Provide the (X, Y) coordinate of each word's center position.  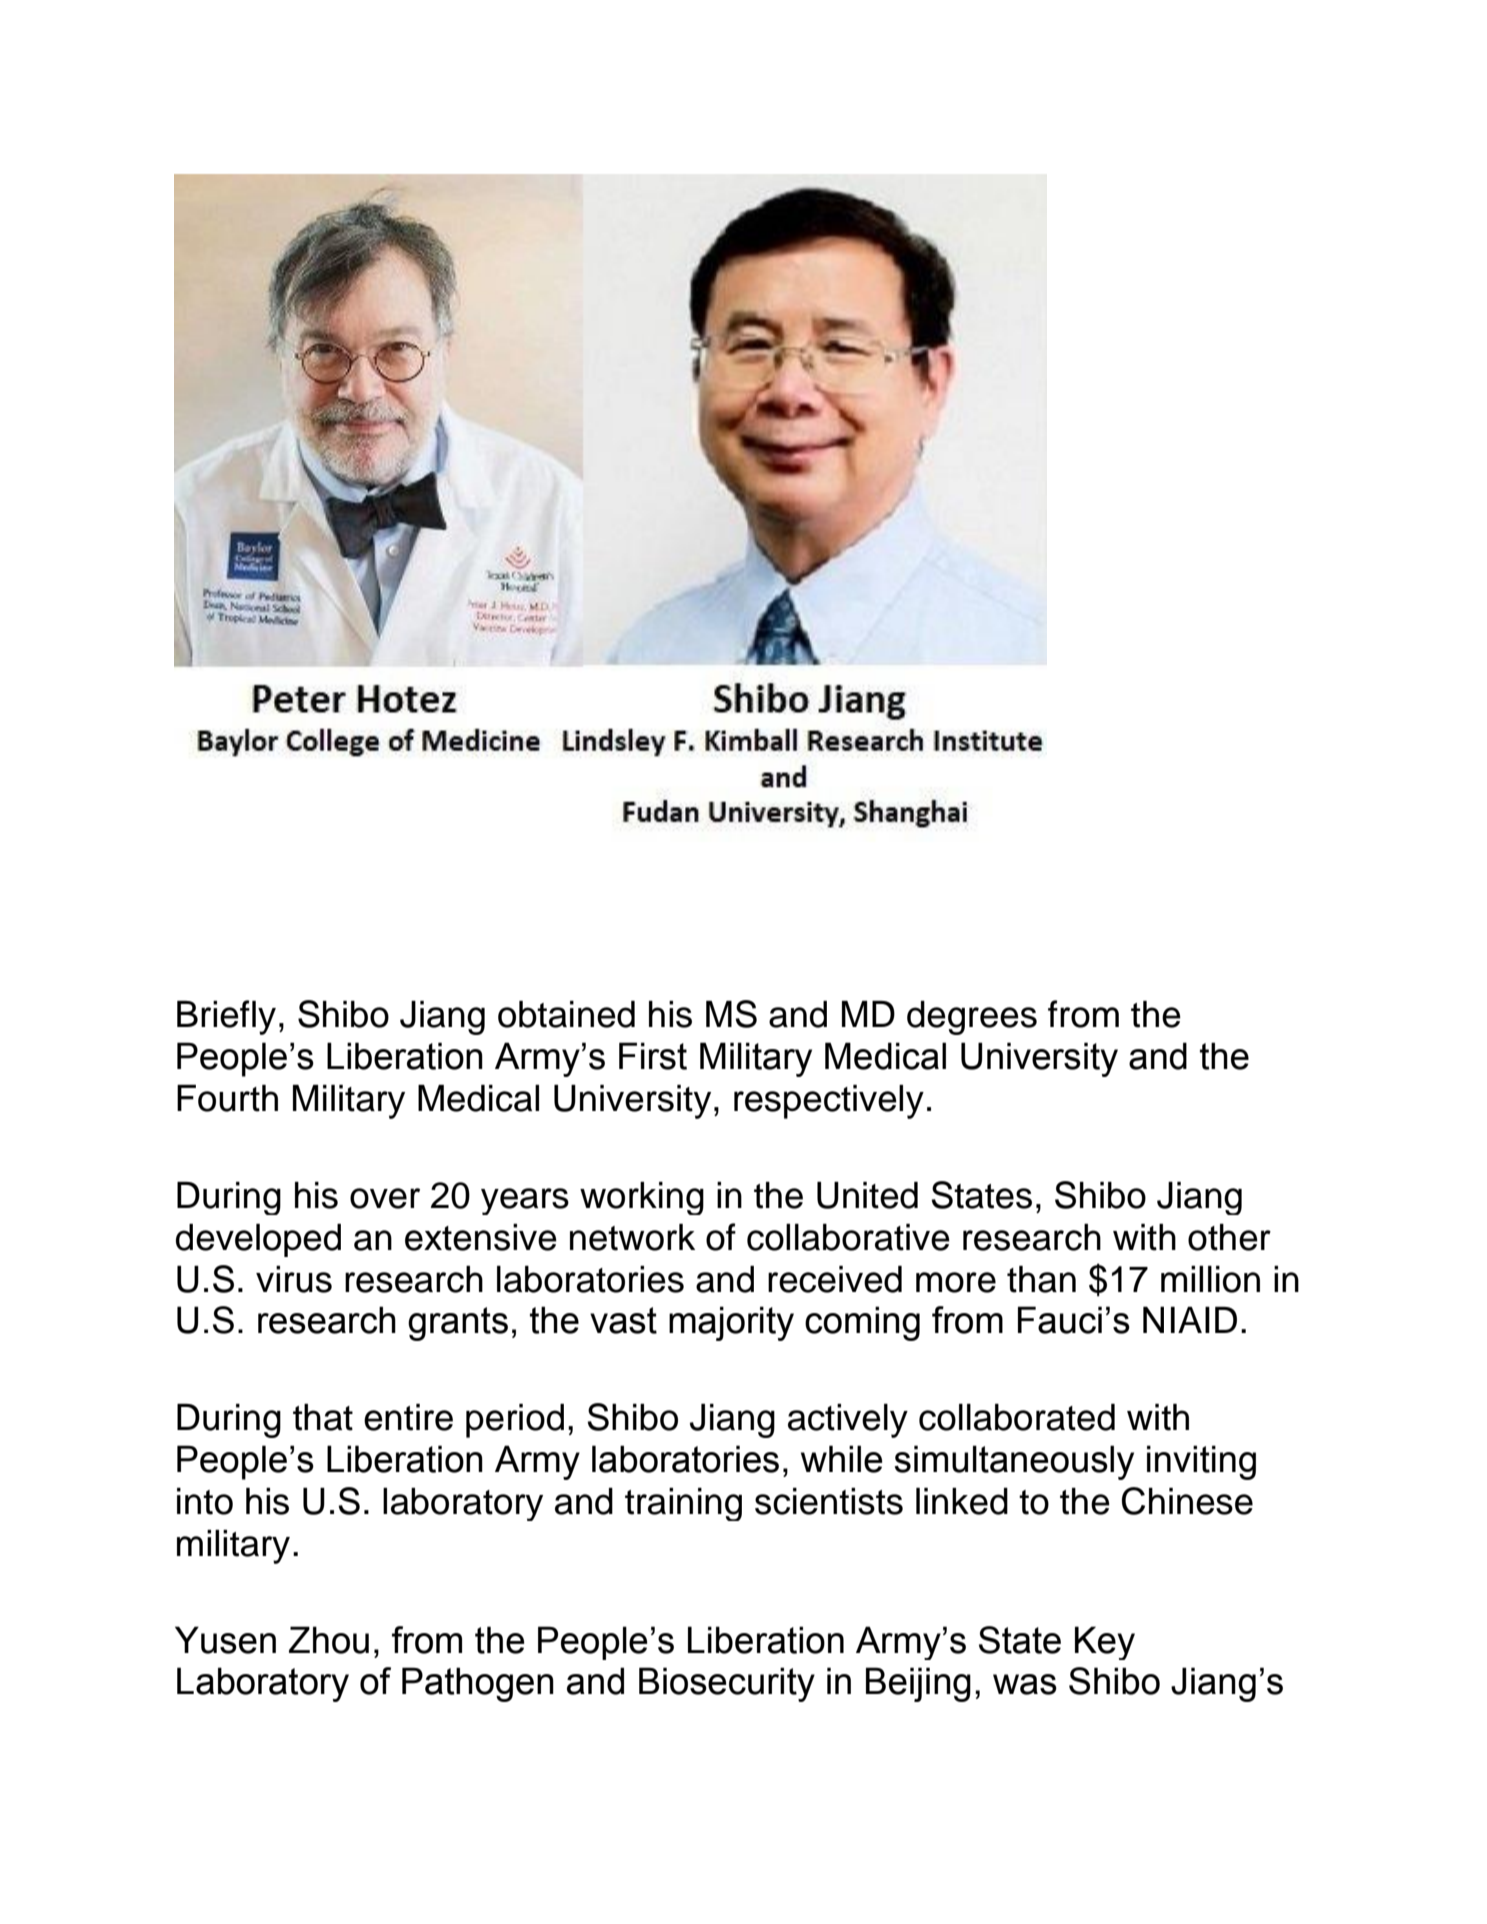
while (841, 1459)
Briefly (226, 1017)
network (632, 1237)
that (323, 1417)
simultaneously (1014, 1462)
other (1229, 1237)
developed (258, 1240)
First (653, 1056)
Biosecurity (727, 1684)
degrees (972, 1018)
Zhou (329, 1640)
